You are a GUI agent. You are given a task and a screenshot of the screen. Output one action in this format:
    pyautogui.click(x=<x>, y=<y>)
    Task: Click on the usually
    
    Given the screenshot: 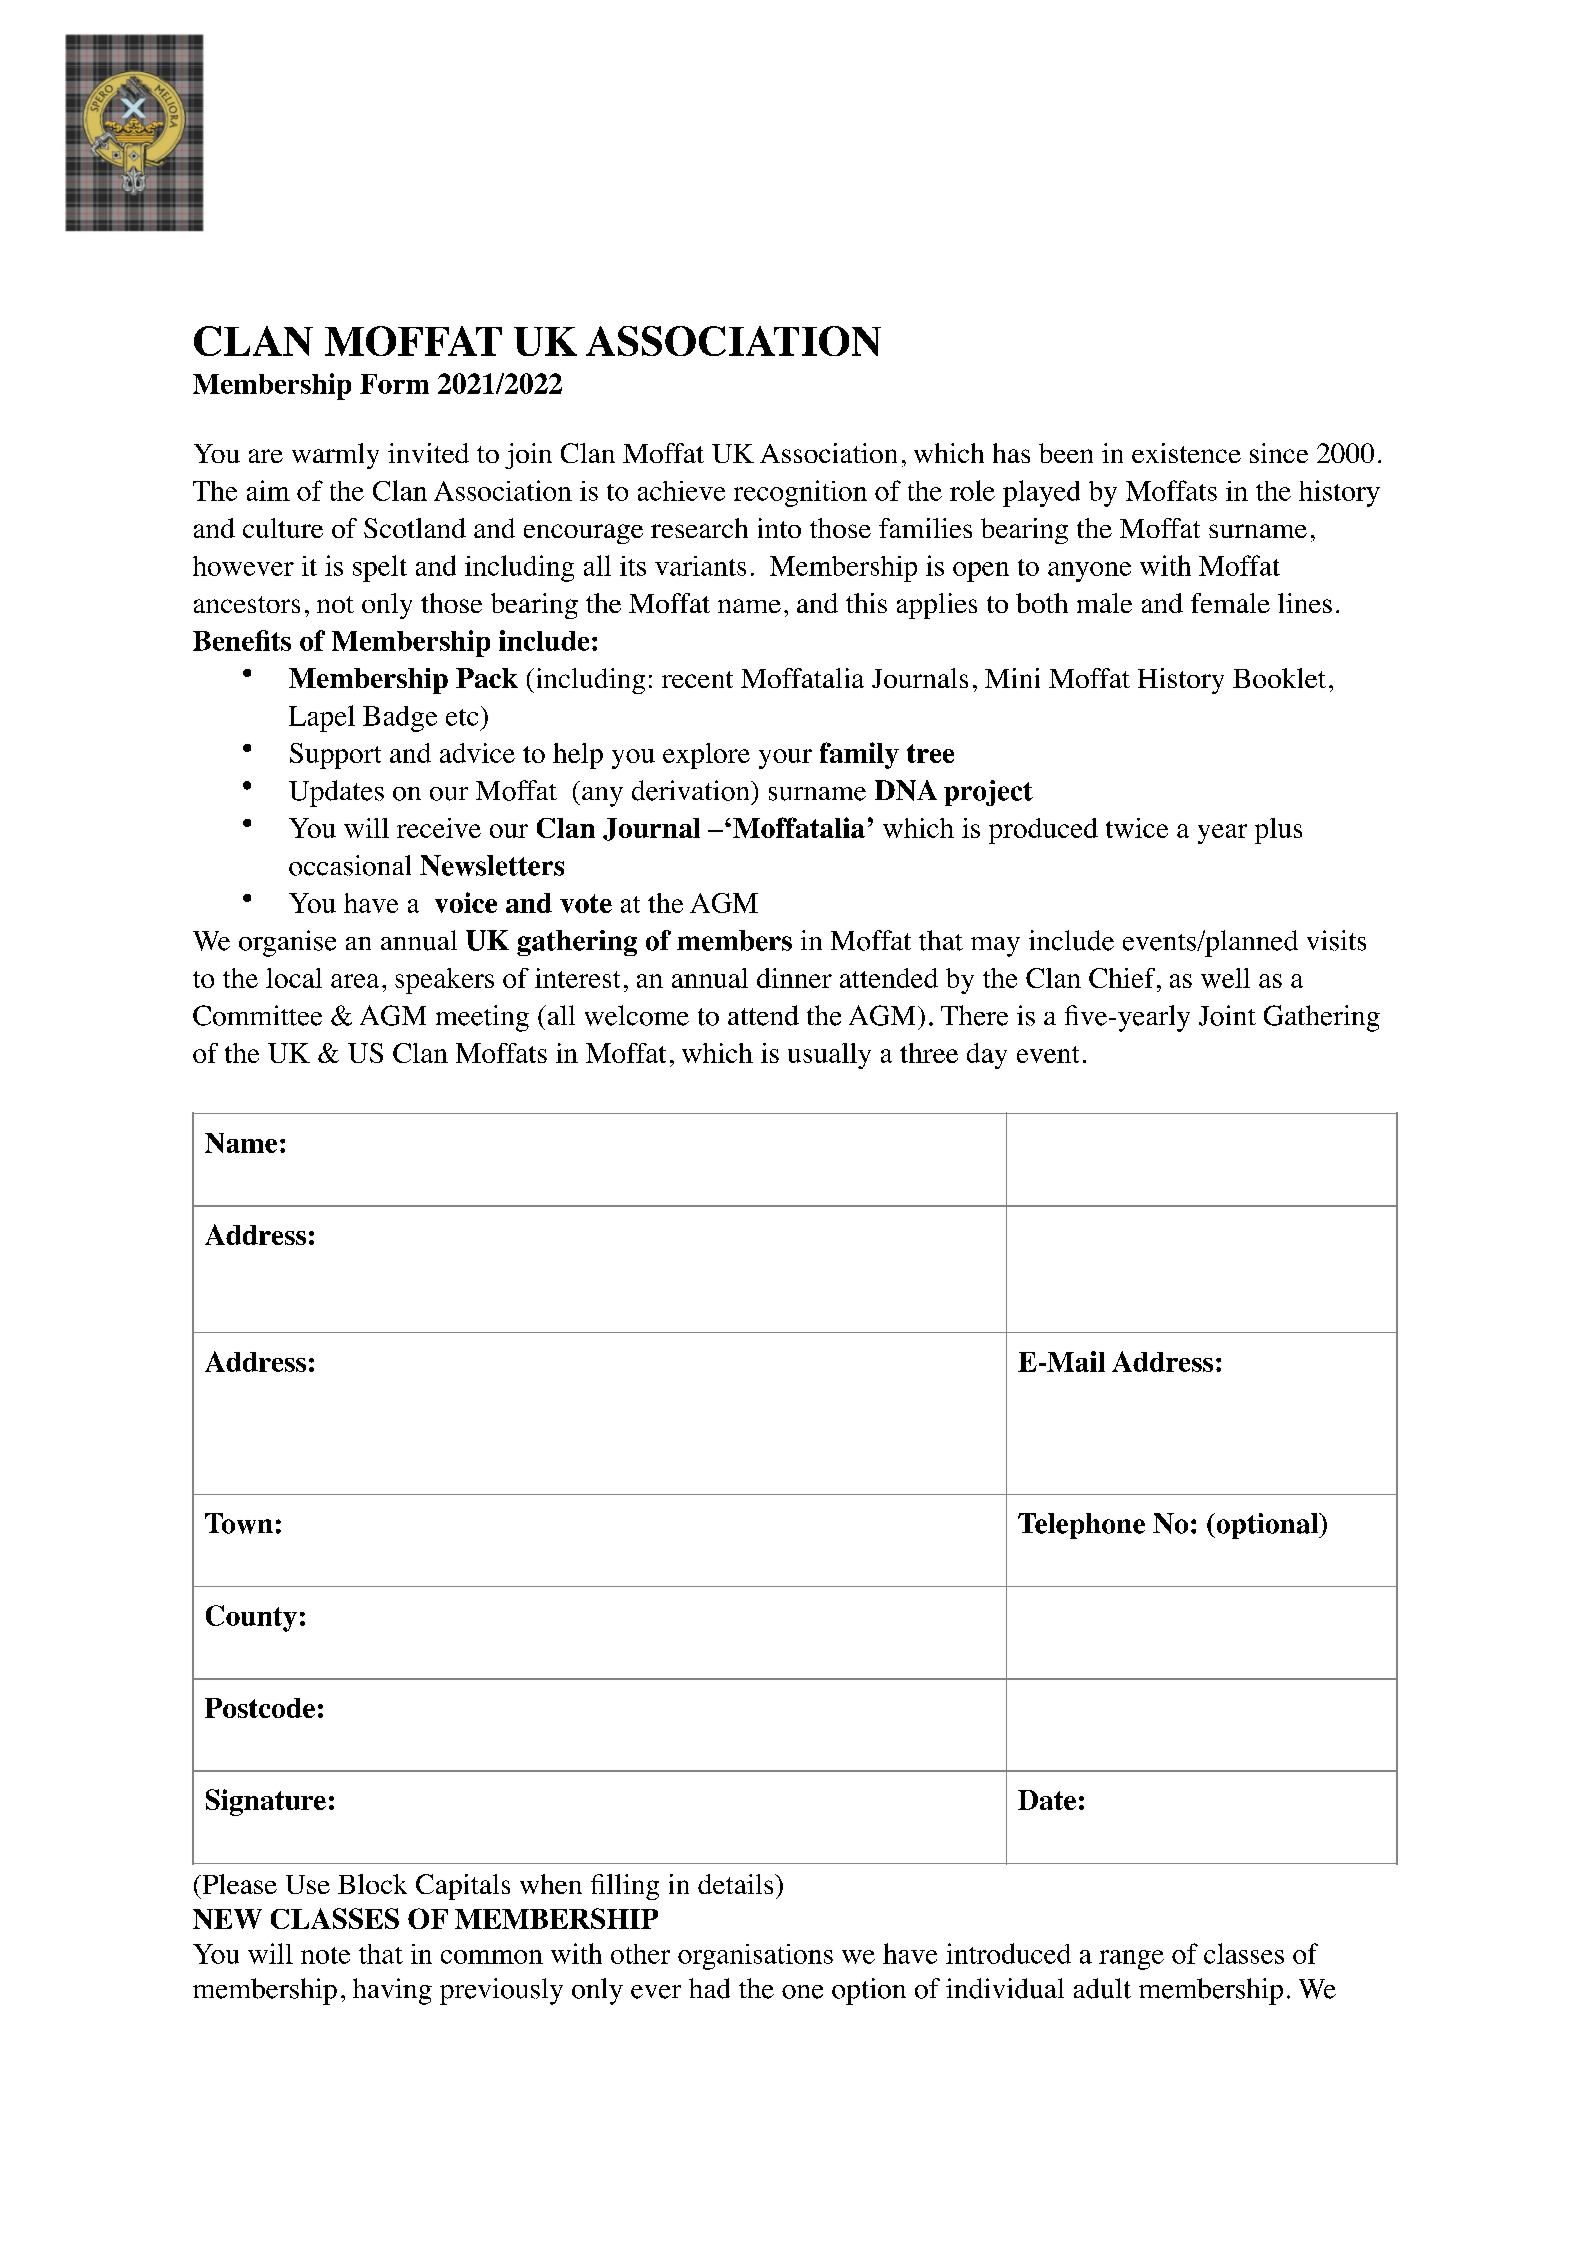 What is the action you would take?
    pyautogui.click(x=829, y=1056)
